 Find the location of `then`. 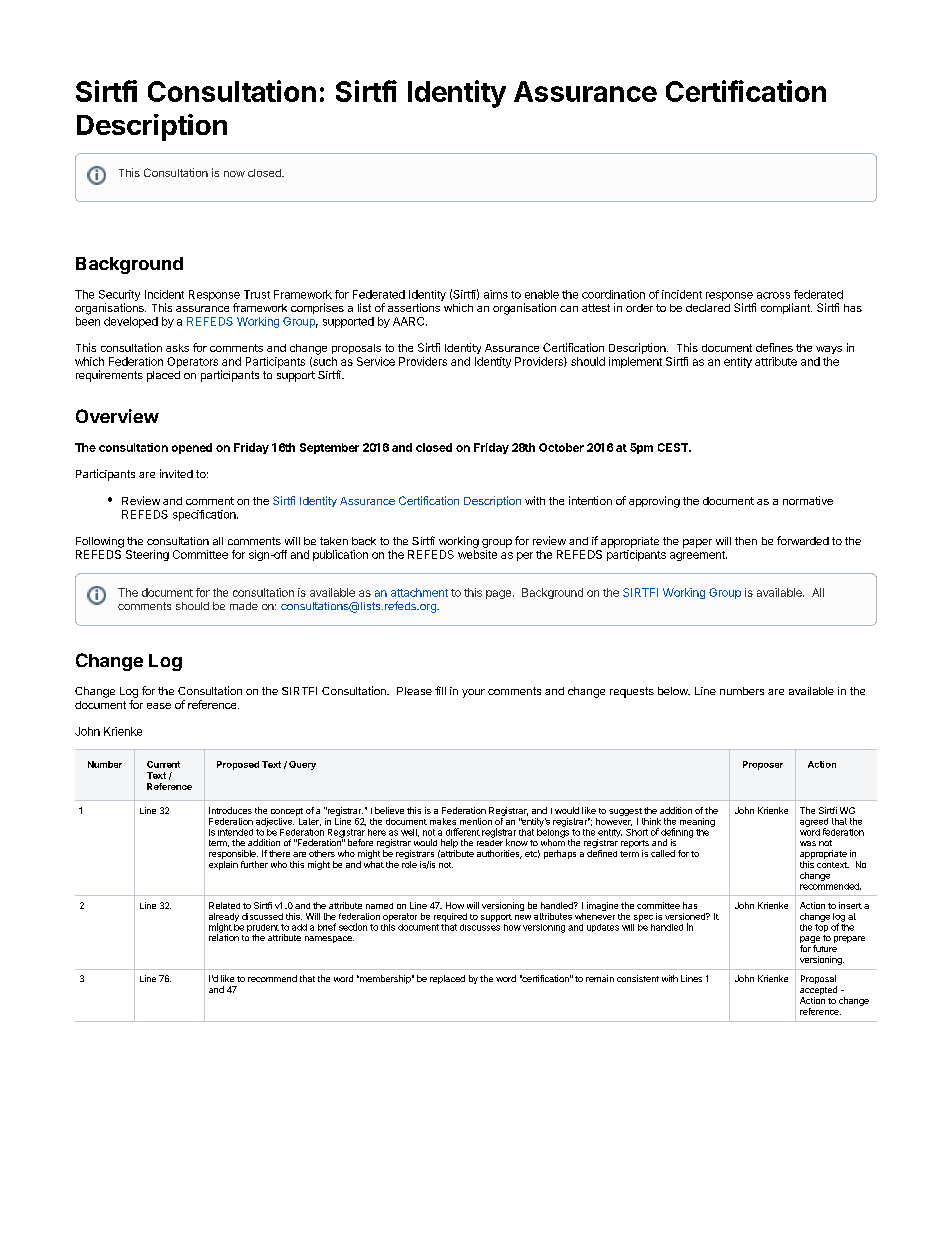

then is located at coordinates (746, 541).
